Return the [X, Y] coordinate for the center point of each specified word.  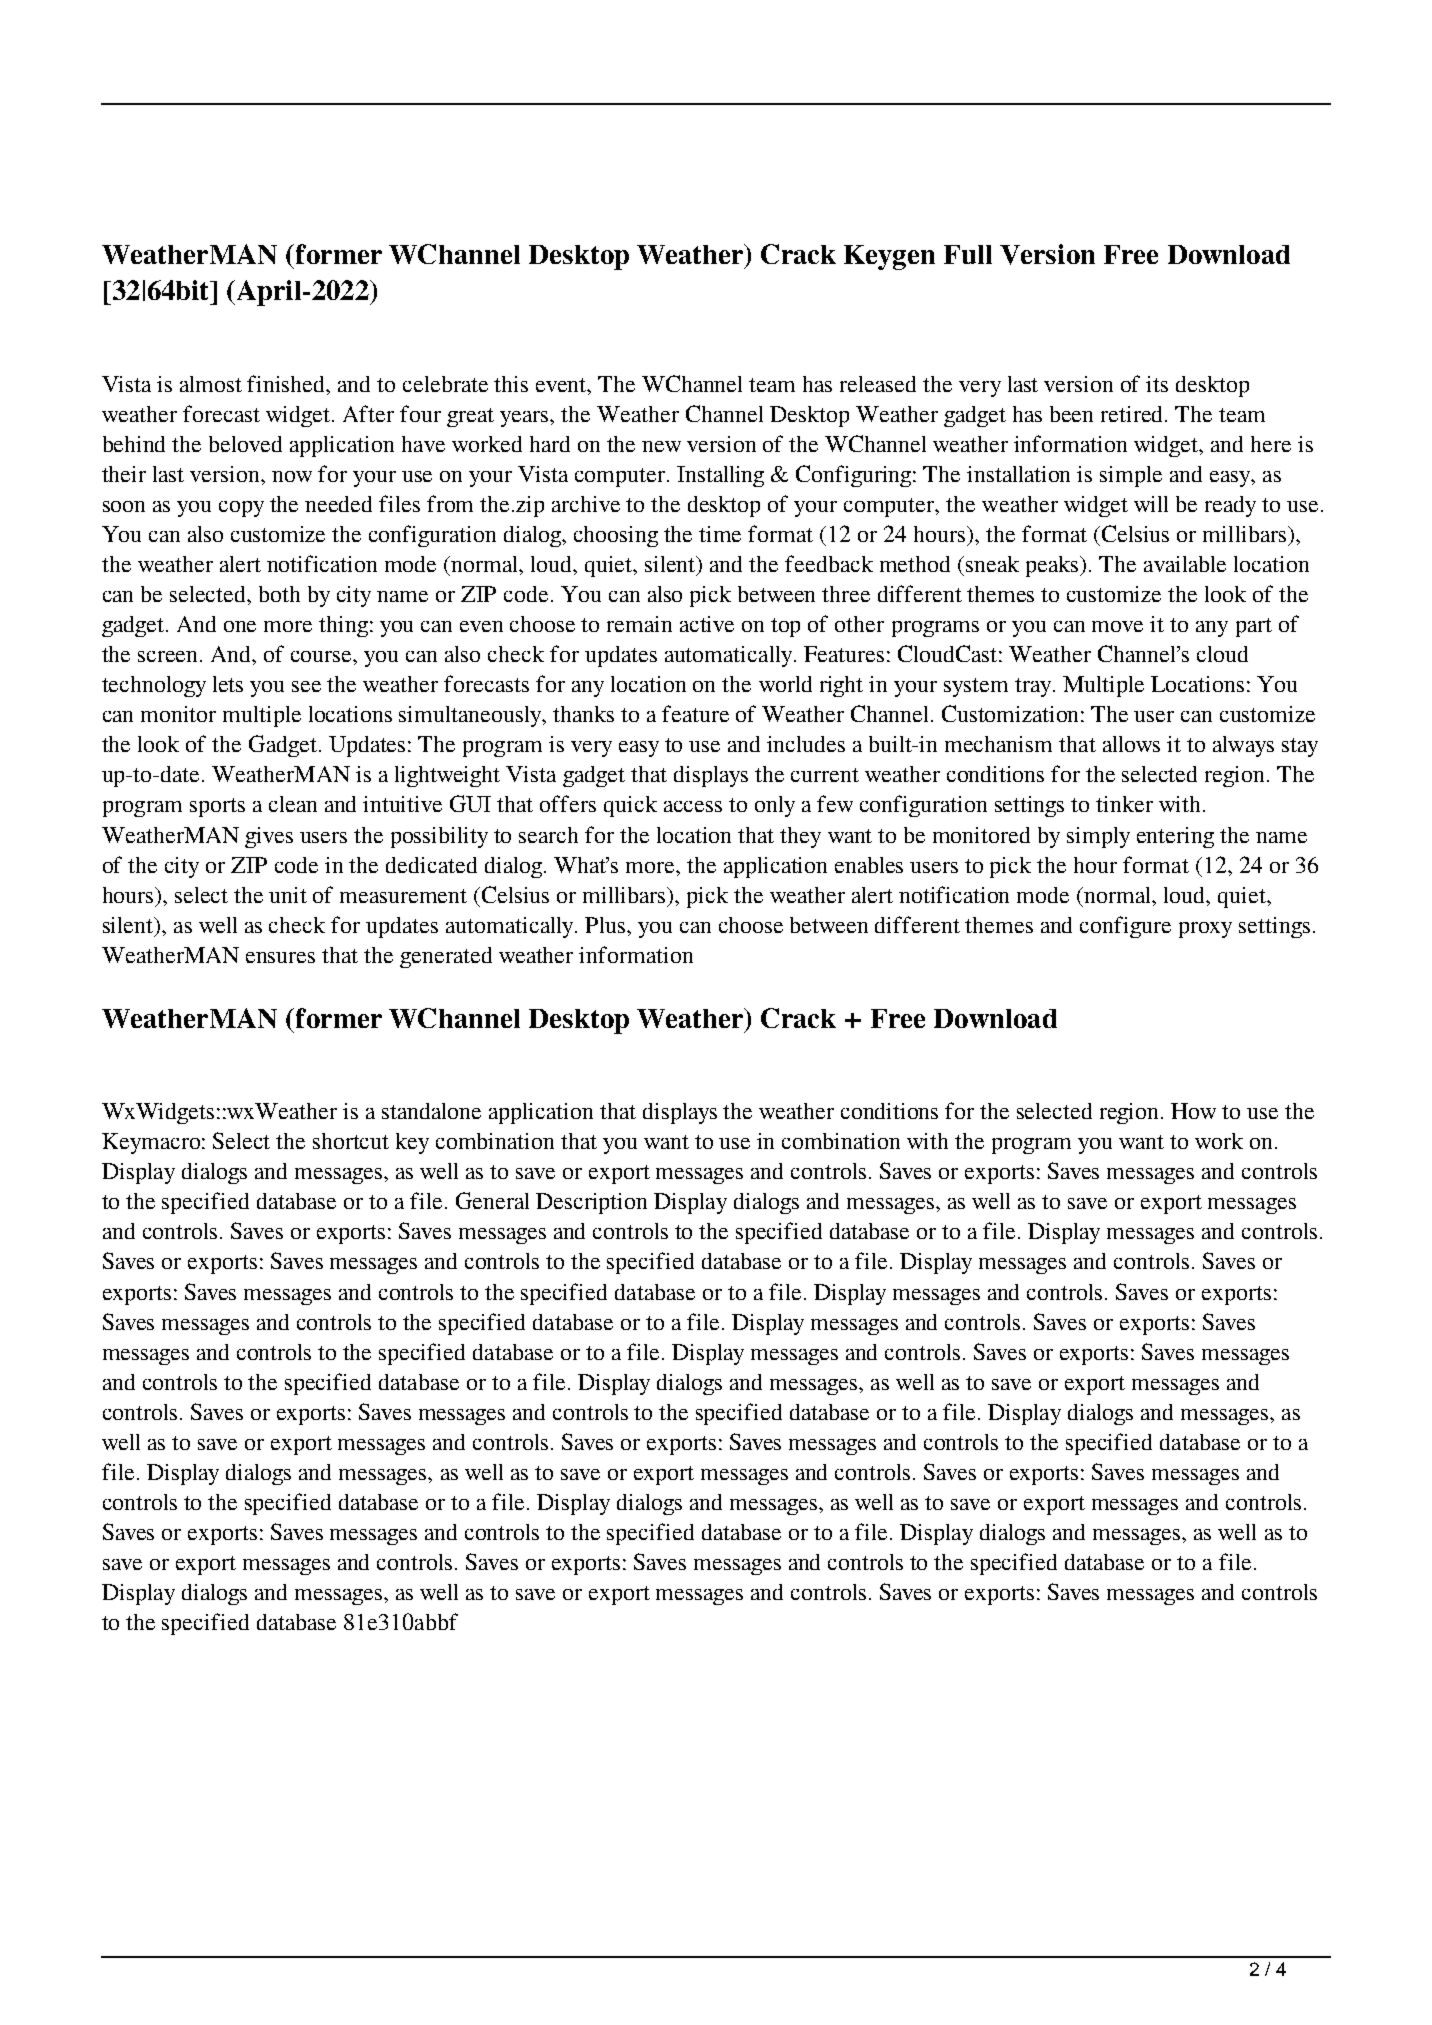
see [306, 686]
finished [287, 383]
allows [1131, 744]
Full [968, 254]
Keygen [889, 257]
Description [591, 1203]
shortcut [351, 1141]
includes [806, 744]
